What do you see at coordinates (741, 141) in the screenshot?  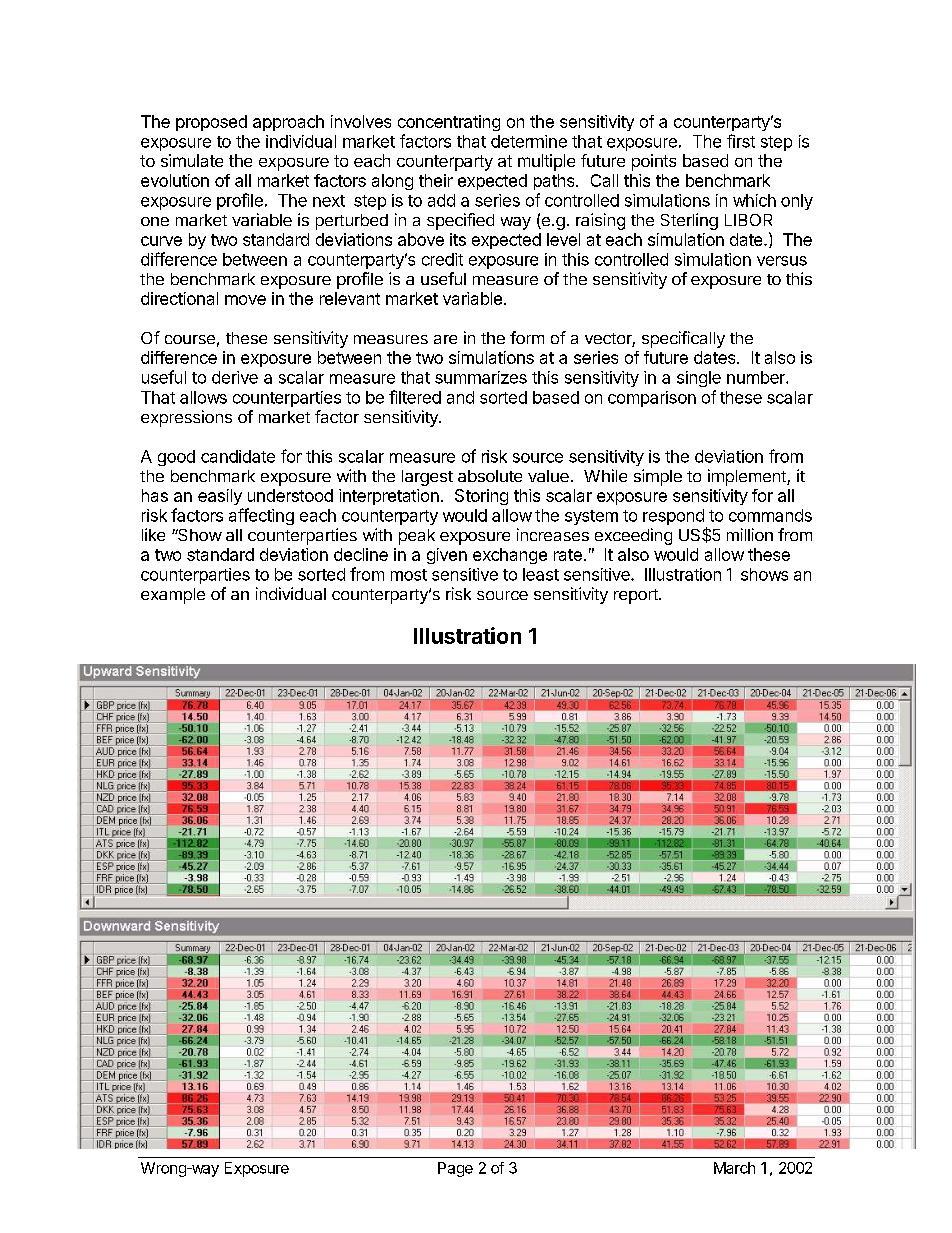 I see `first` at bounding box center [741, 141].
